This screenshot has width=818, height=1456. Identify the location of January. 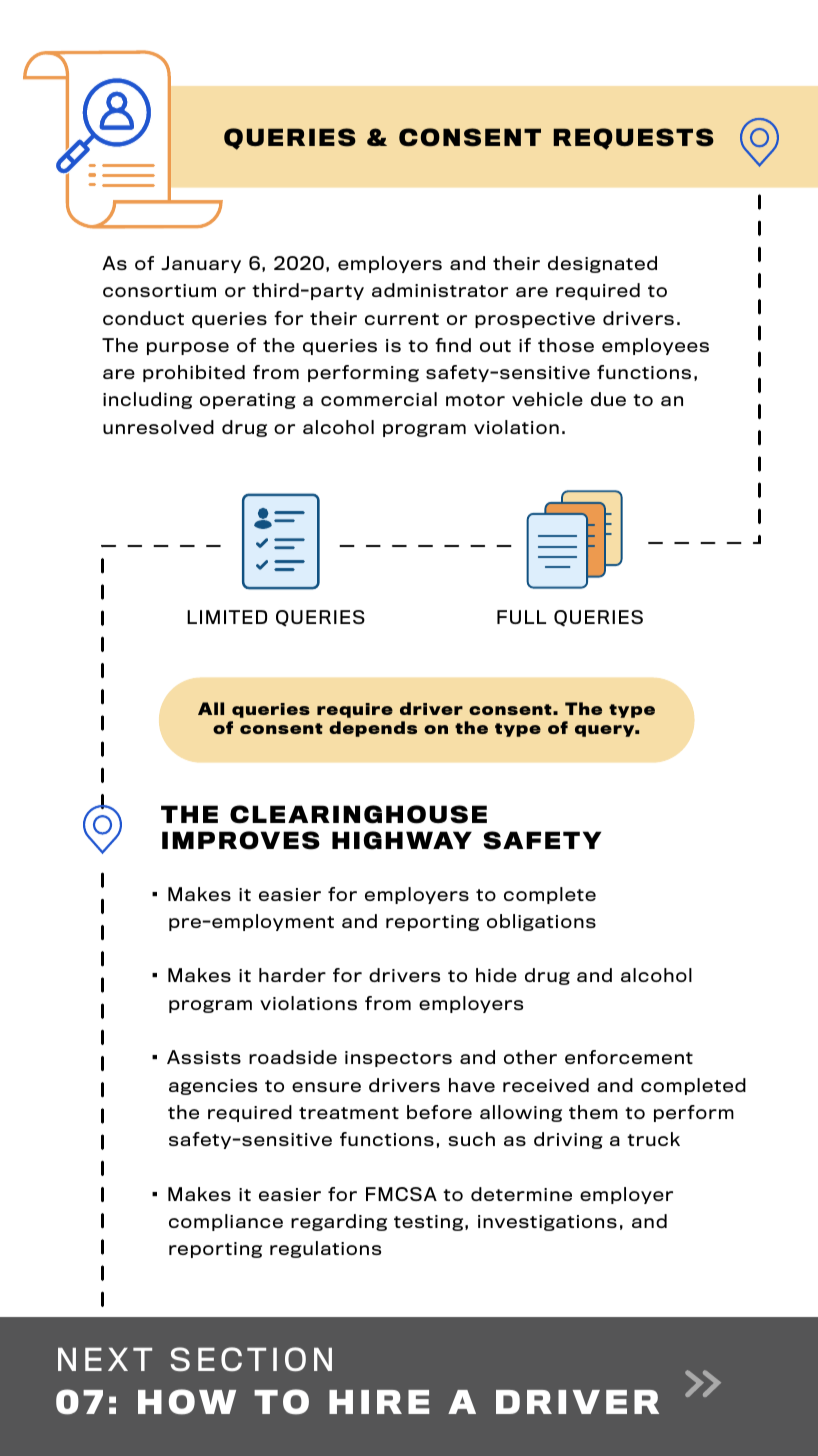
(201, 264).
